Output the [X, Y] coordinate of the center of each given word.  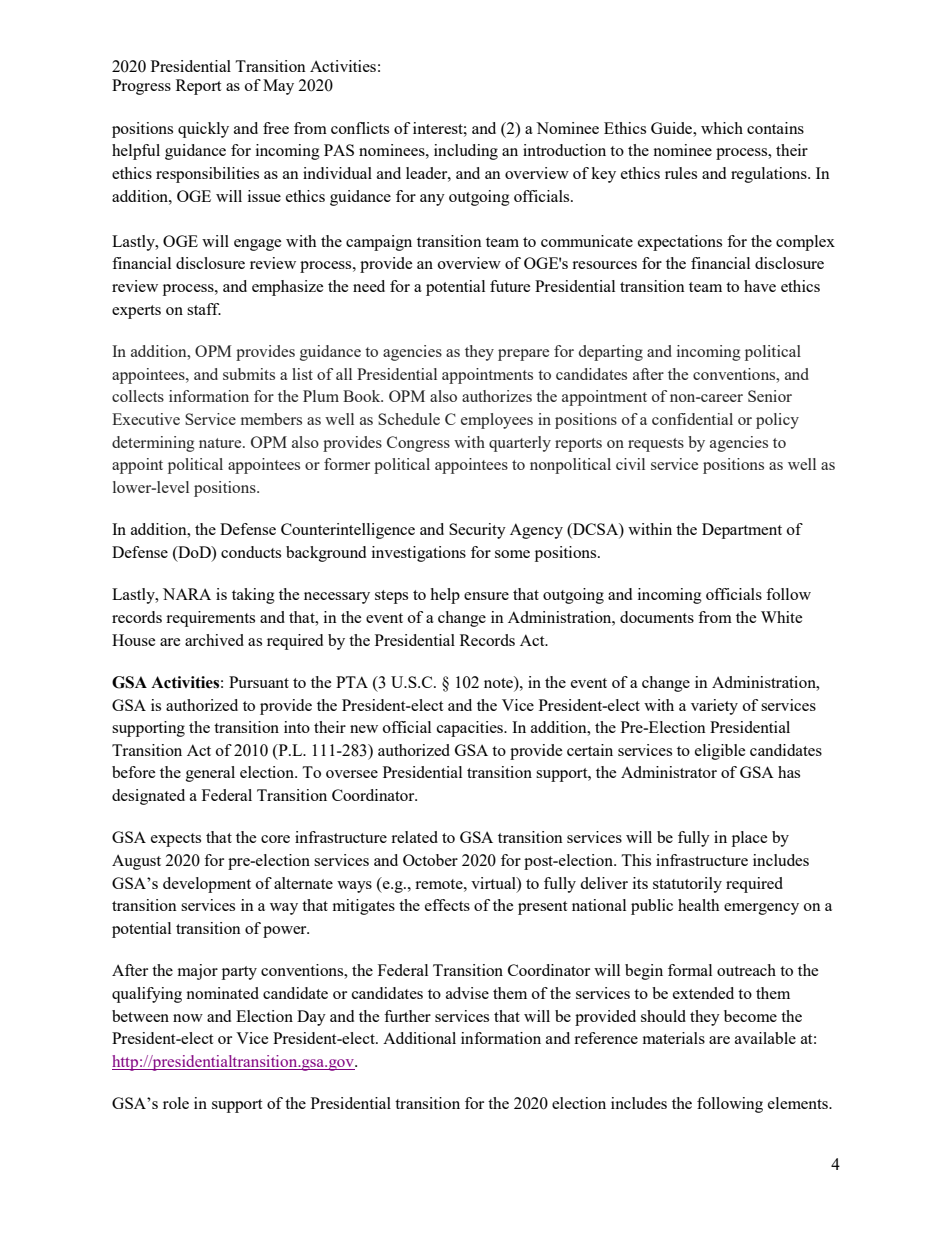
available [765, 1038]
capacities [471, 729]
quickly [203, 130]
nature [221, 443]
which [722, 128]
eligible [720, 752]
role [176, 1103]
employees [497, 421]
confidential [692, 419]
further [407, 1016]
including [466, 152]
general [210, 774]
